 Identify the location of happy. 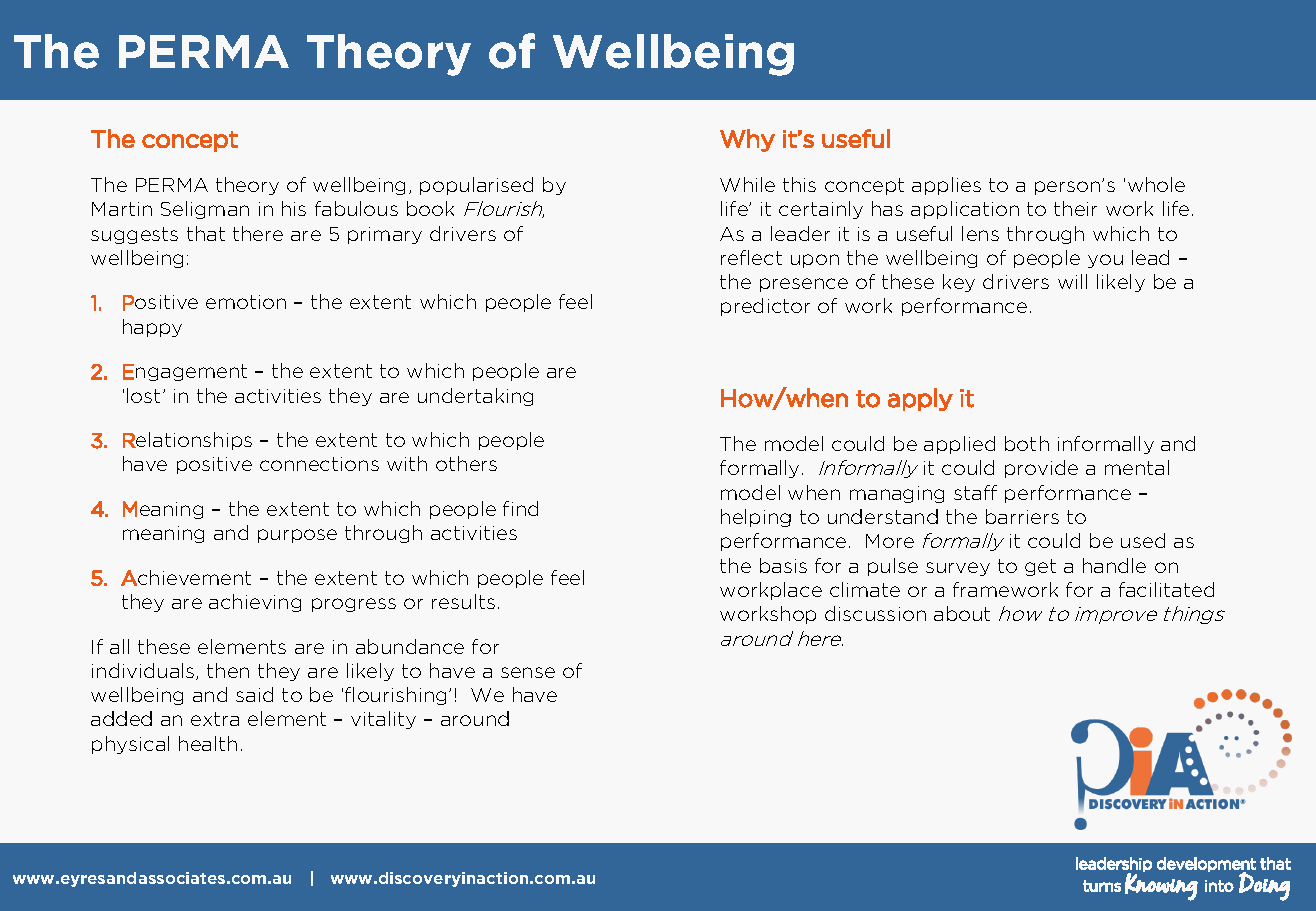
(152, 328).
